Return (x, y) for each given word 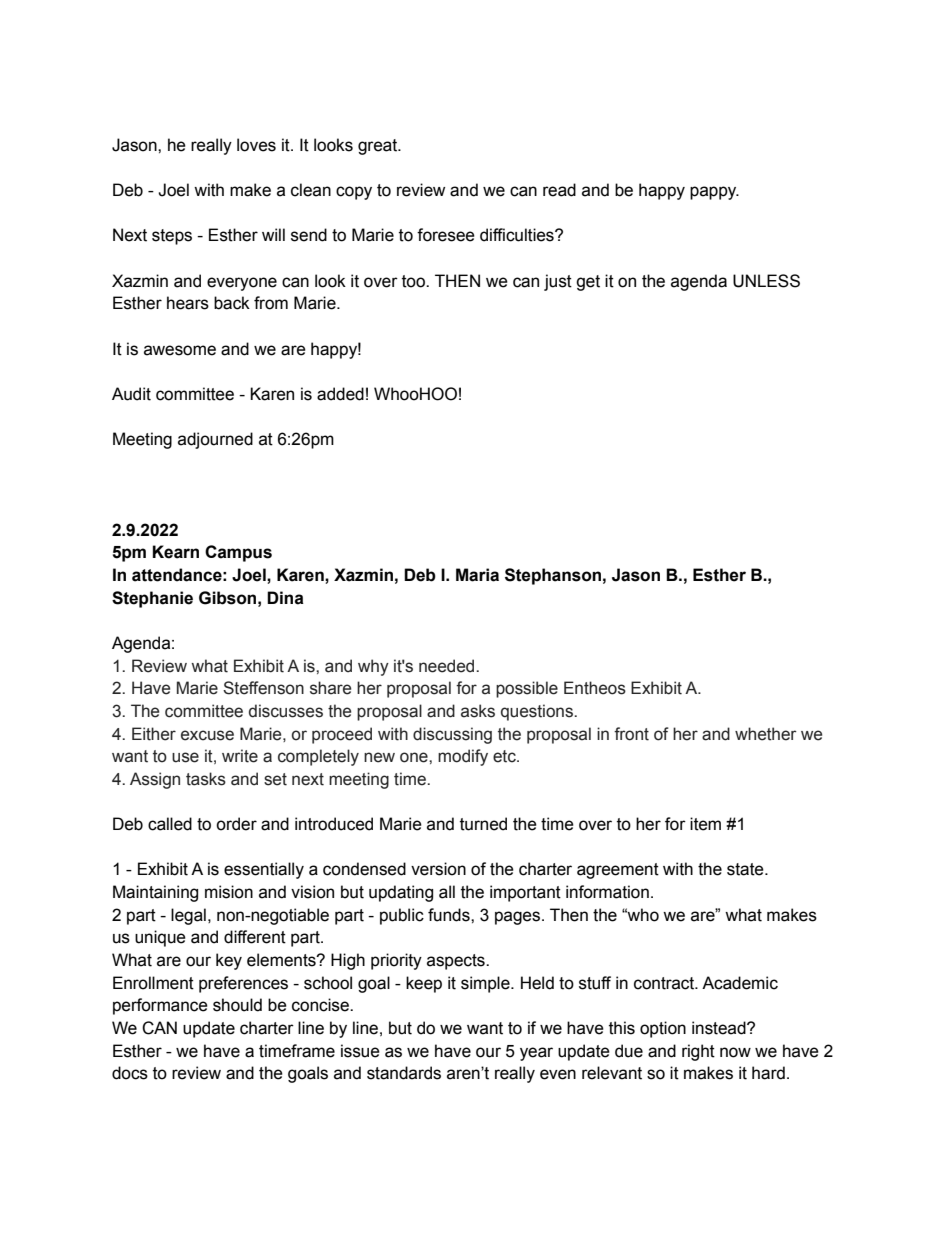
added (340, 394)
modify (463, 757)
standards (404, 1073)
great (378, 147)
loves (256, 145)
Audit (131, 394)
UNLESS (766, 281)
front (631, 734)
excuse (207, 735)
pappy (714, 193)
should (237, 1005)
